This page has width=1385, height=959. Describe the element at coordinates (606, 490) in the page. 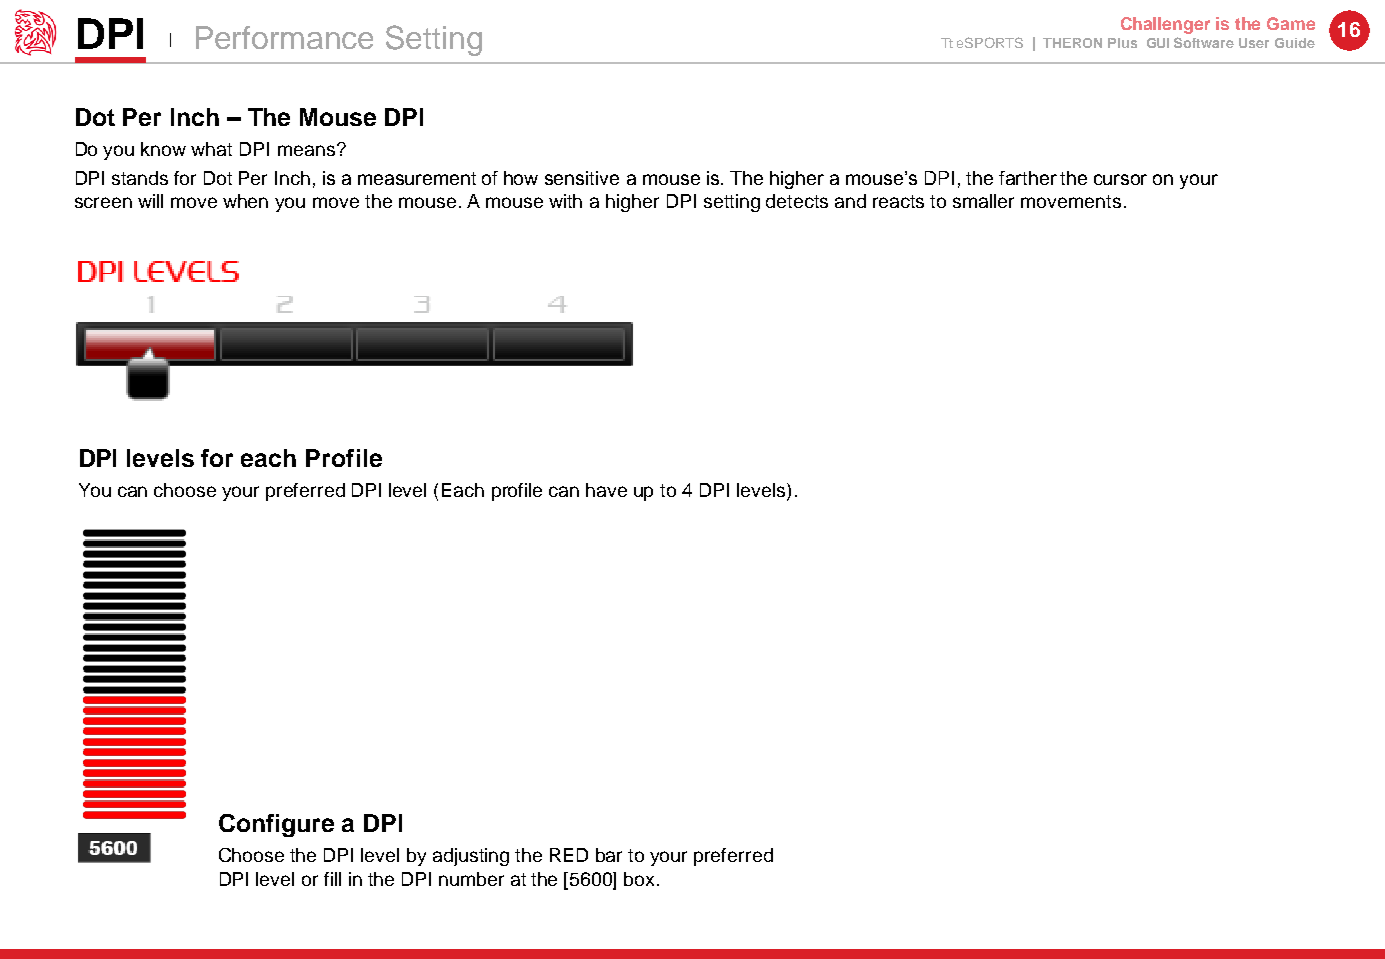

I see `have` at that location.
